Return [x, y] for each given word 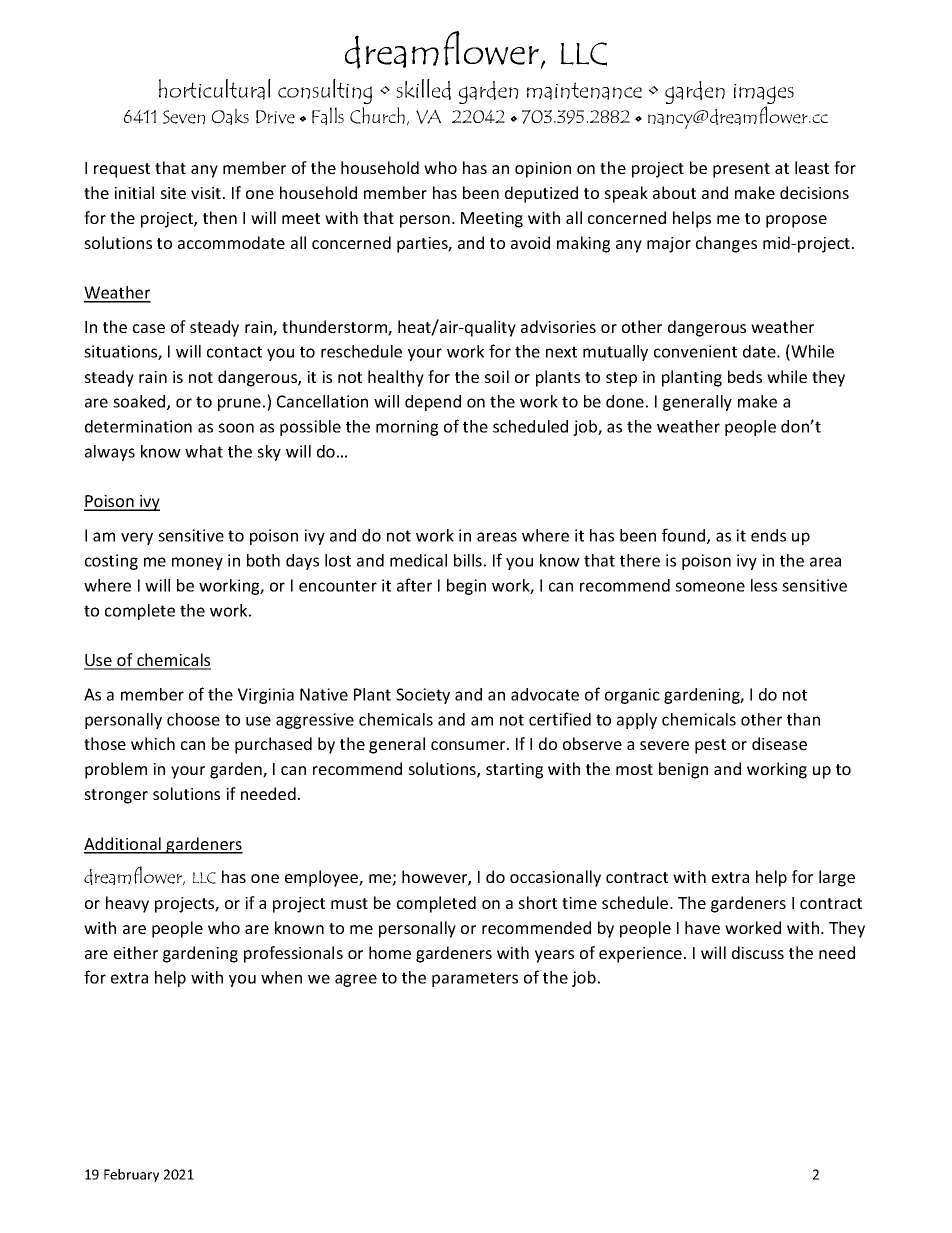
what [204, 451]
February [131, 1175]
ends [768, 535]
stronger [116, 796]
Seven [184, 117]
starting [514, 771]
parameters [475, 979]
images [764, 95]
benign [683, 770]
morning [407, 428]
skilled [423, 89]
